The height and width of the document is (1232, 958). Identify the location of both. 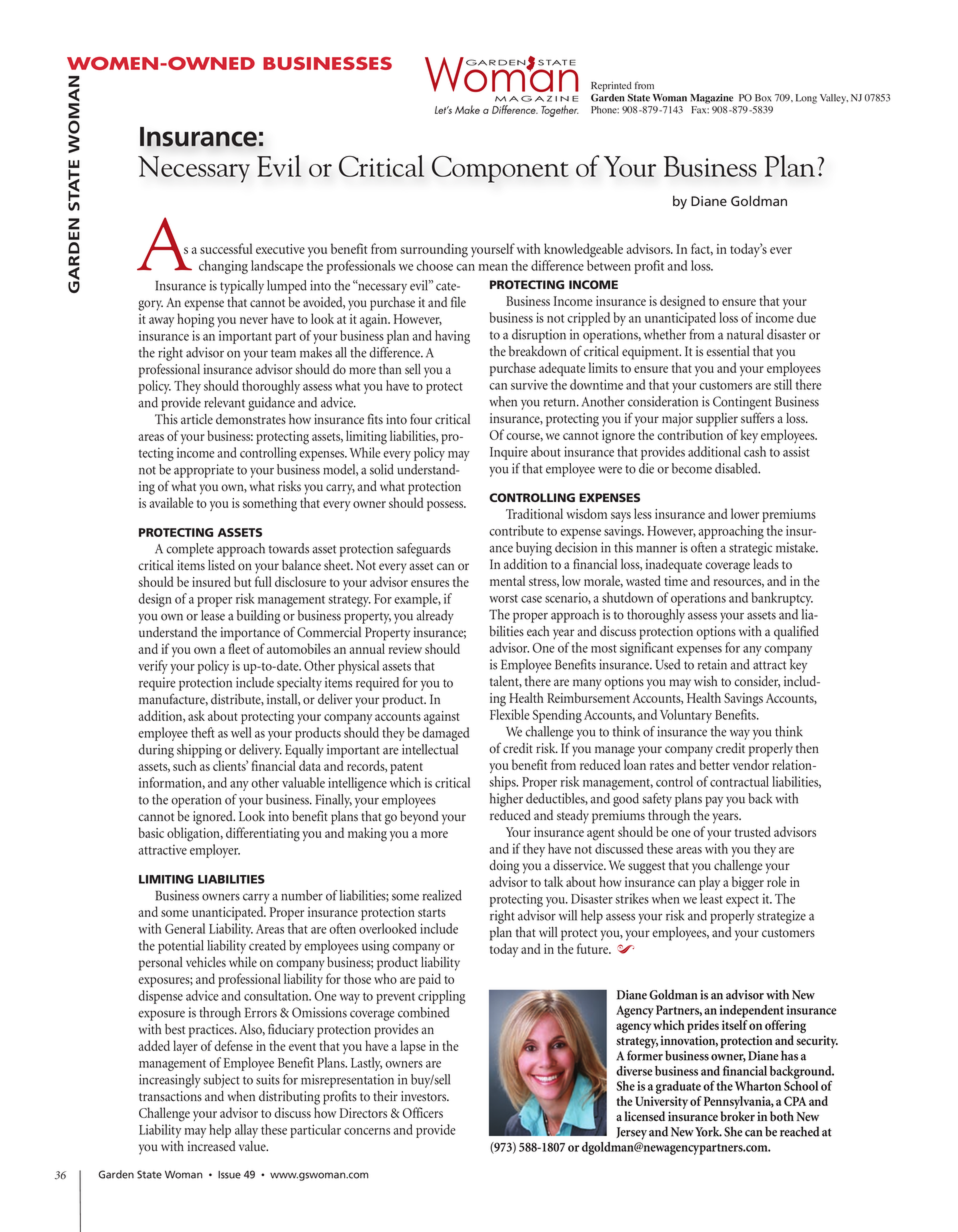
(782, 1116).
